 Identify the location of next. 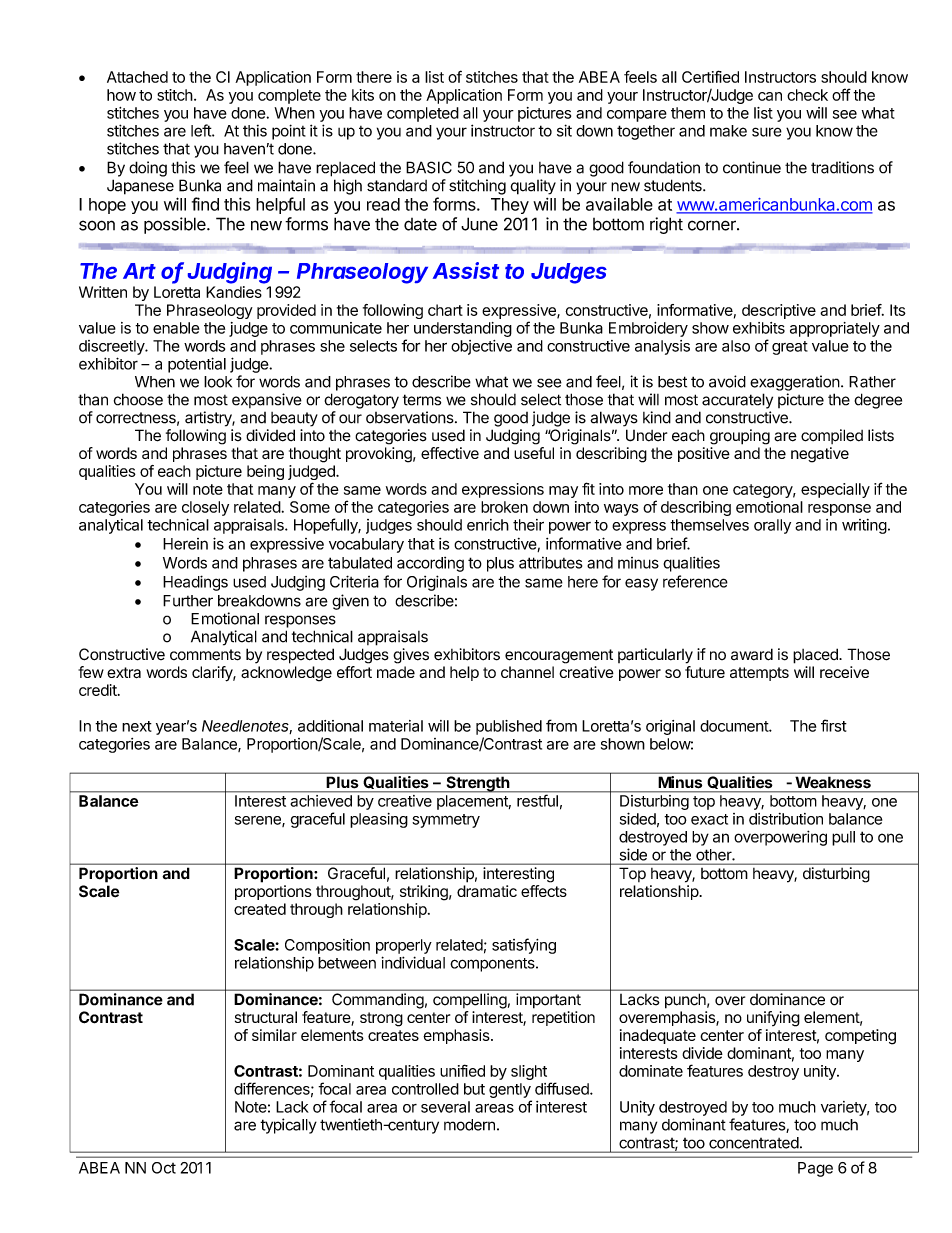
(137, 726).
